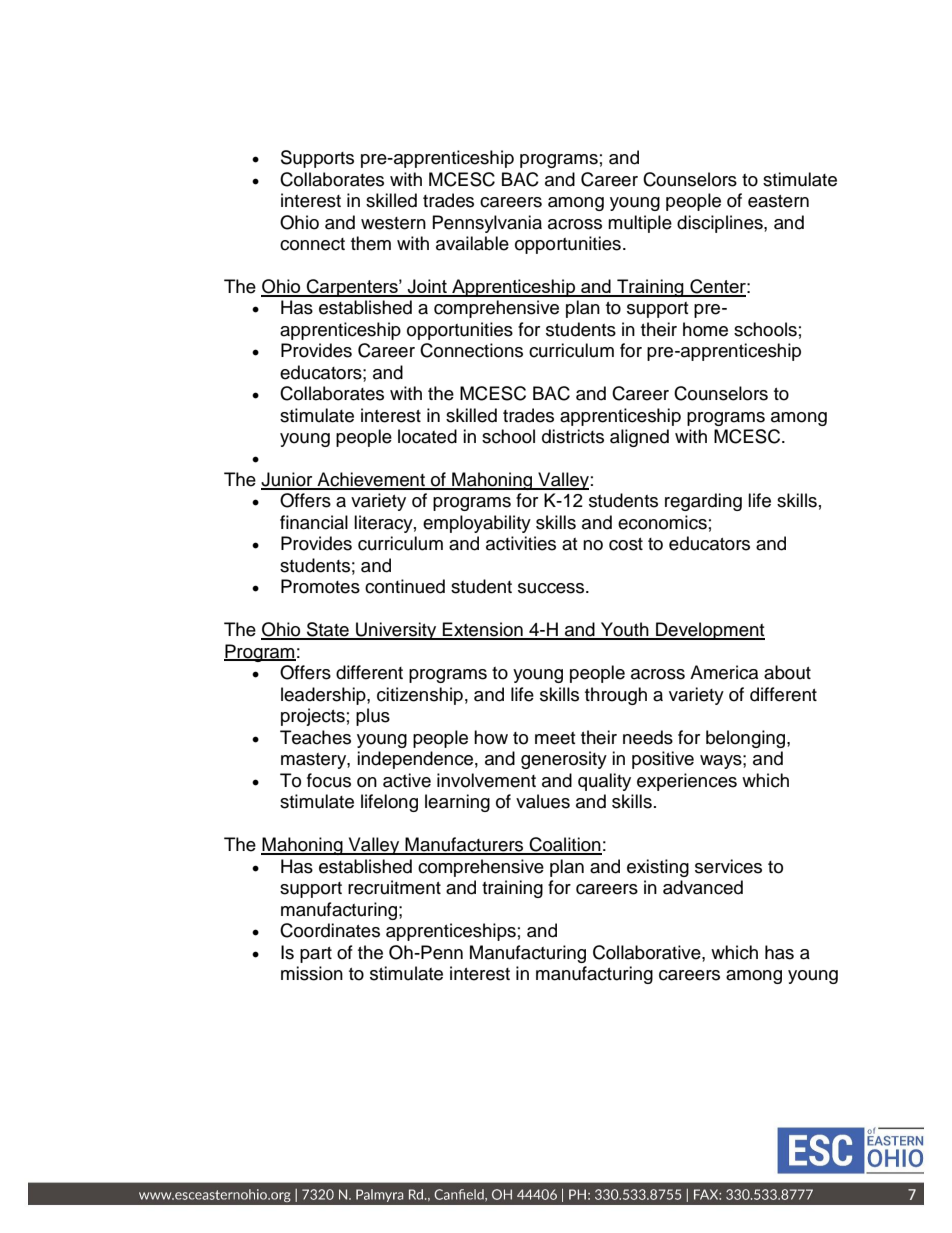  What do you see at coordinates (320, 586) in the screenshot?
I see `Promotes` at bounding box center [320, 586].
